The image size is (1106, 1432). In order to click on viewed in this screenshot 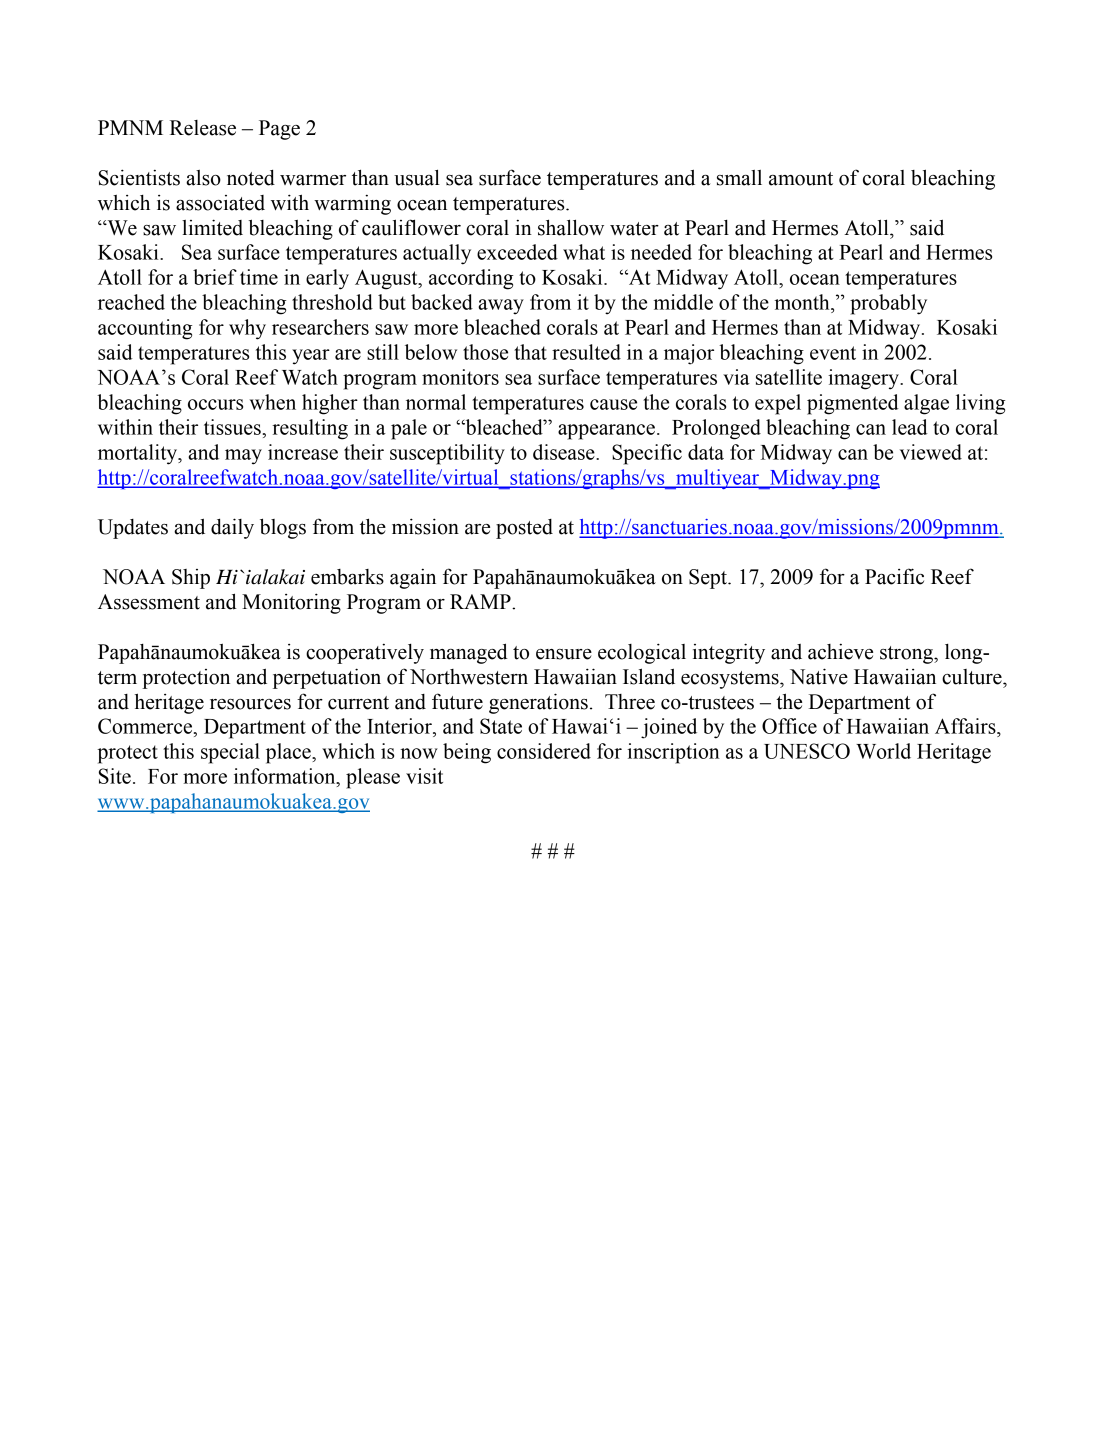, I will do `click(931, 452)`.
